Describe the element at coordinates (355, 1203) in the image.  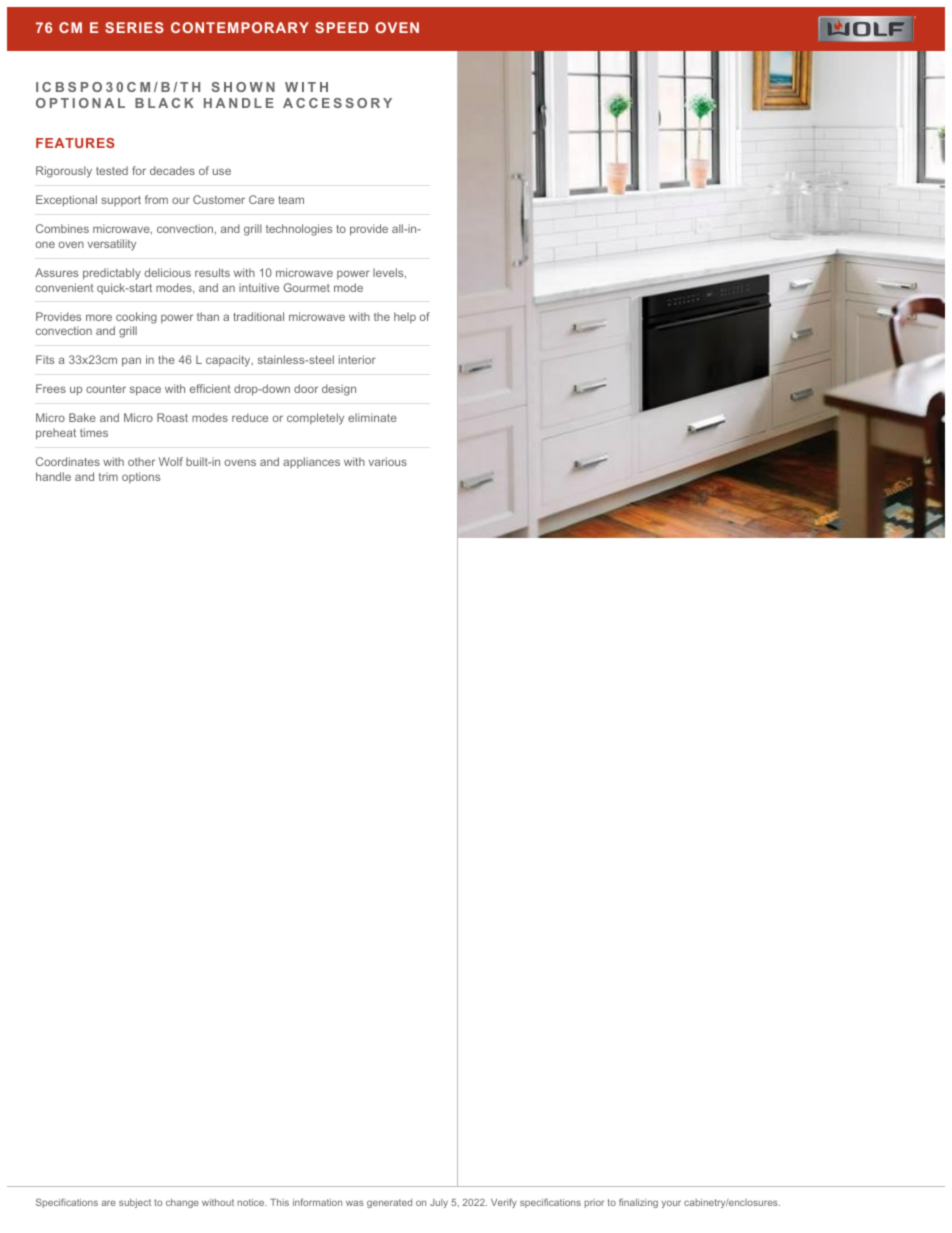
I see `was` at that location.
